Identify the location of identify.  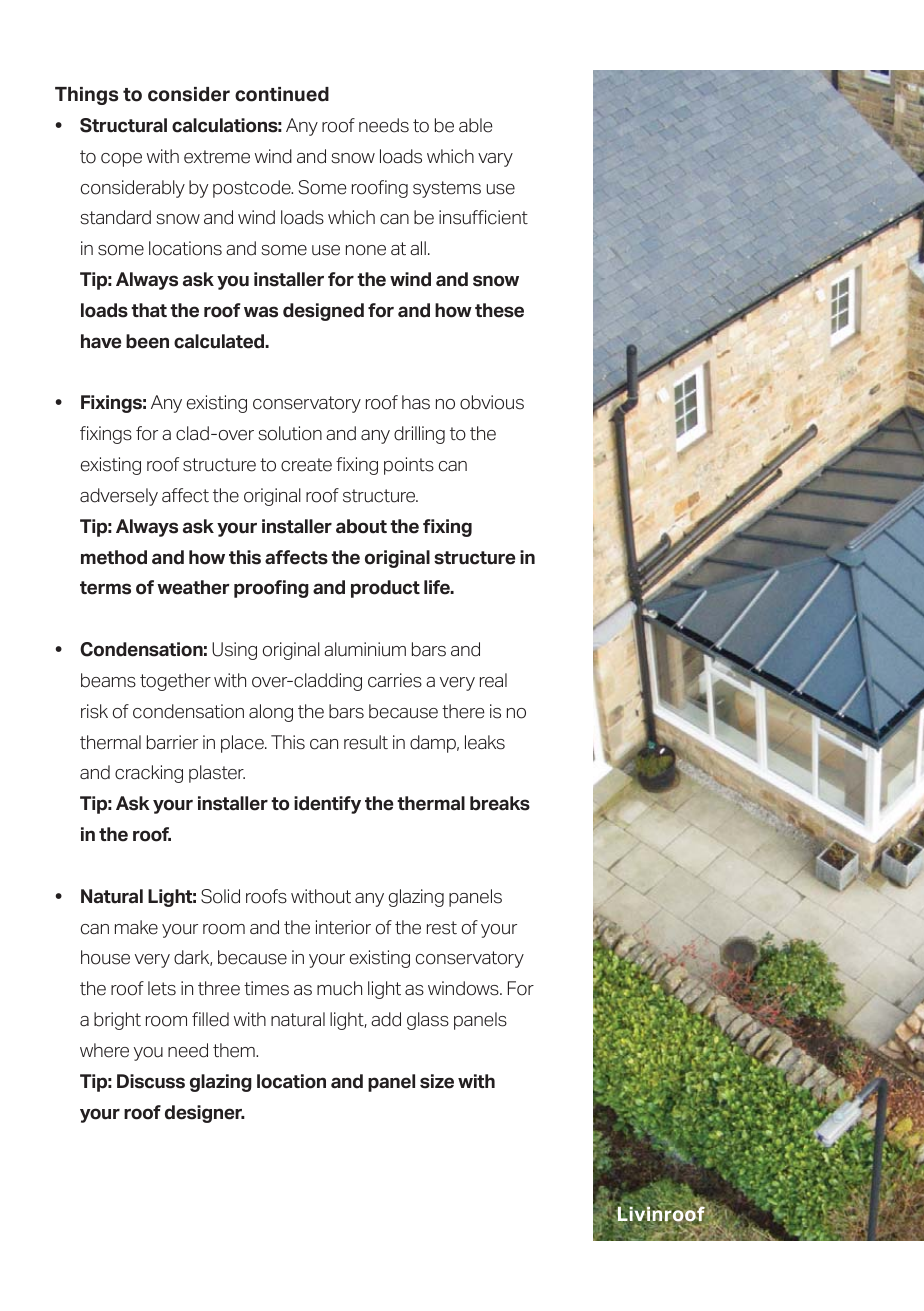
(327, 805).
